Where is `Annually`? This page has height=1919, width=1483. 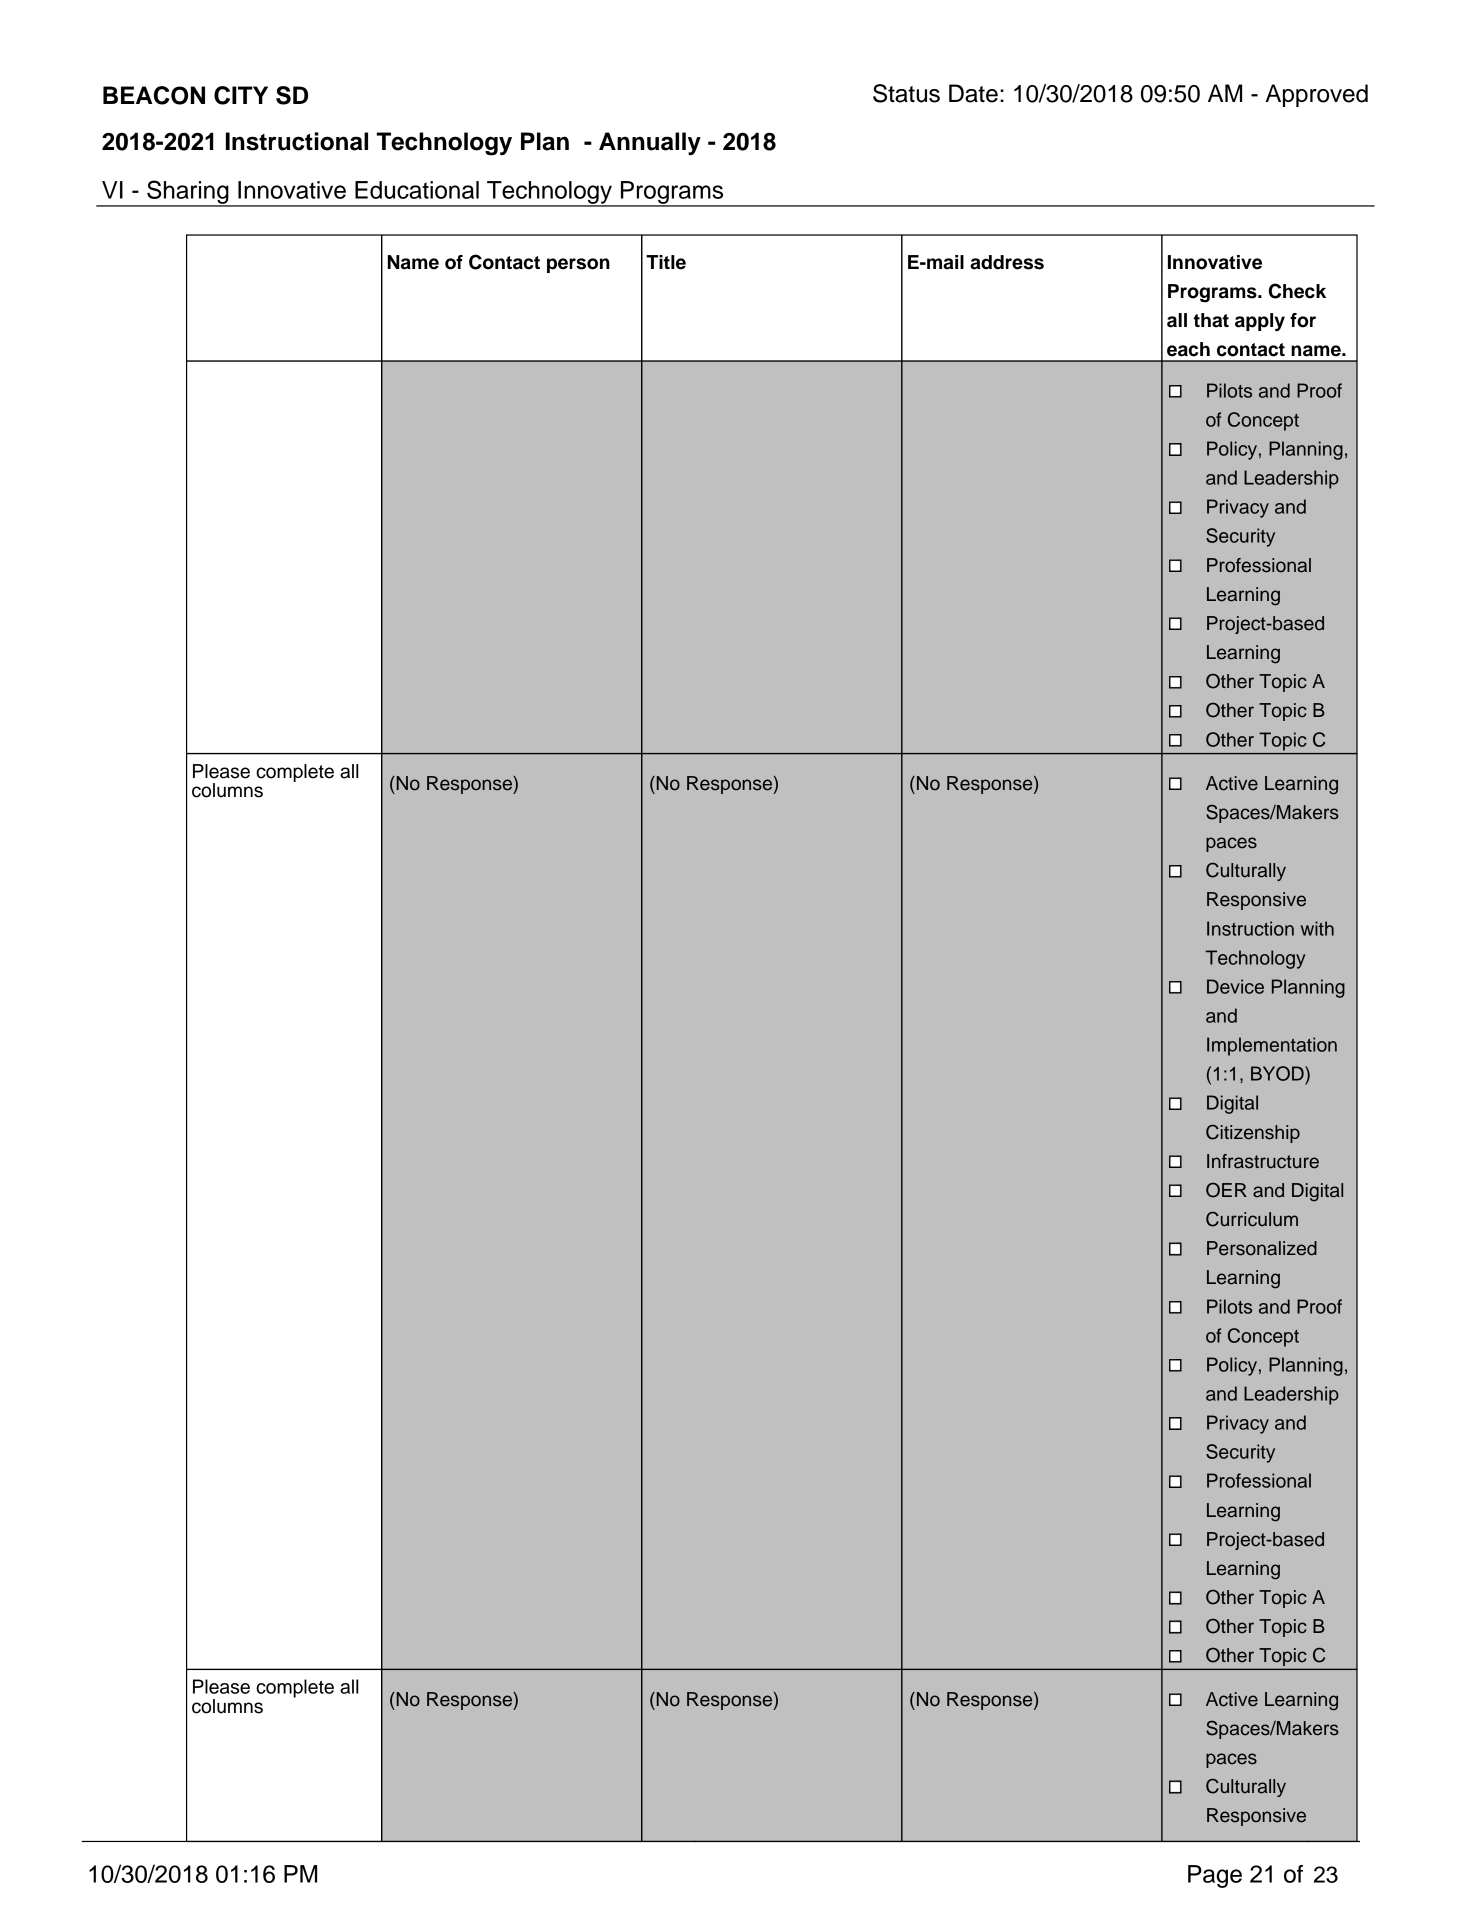
Annually is located at coordinates (650, 143).
